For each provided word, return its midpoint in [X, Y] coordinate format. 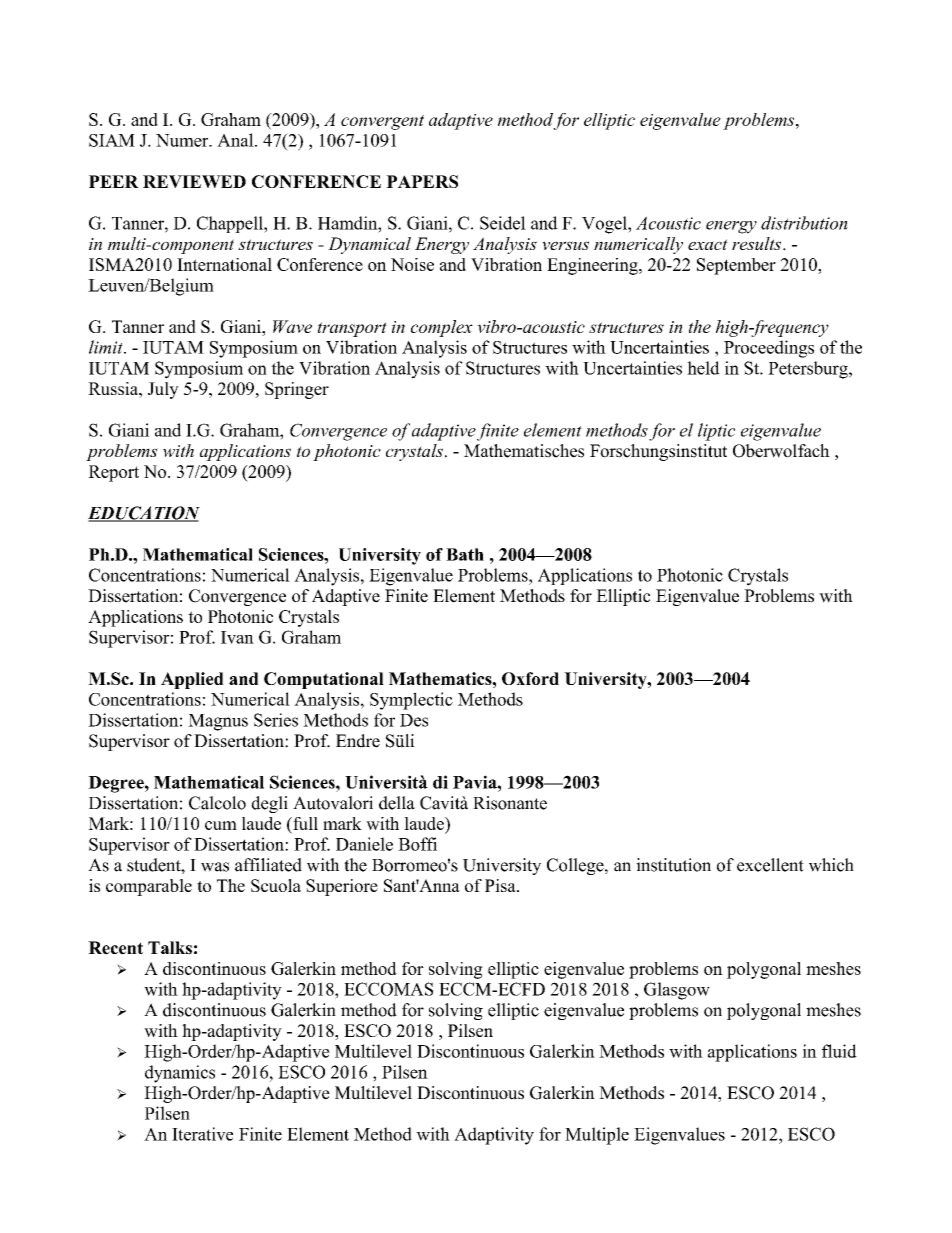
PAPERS [422, 181]
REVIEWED [194, 181]
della [397, 803]
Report [113, 473]
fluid [839, 1051]
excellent [770, 865]
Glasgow [677, 991]
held [703, 368]
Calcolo [217, 803]
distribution [804, 223]
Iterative [202, 1134]
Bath [465, 554]
